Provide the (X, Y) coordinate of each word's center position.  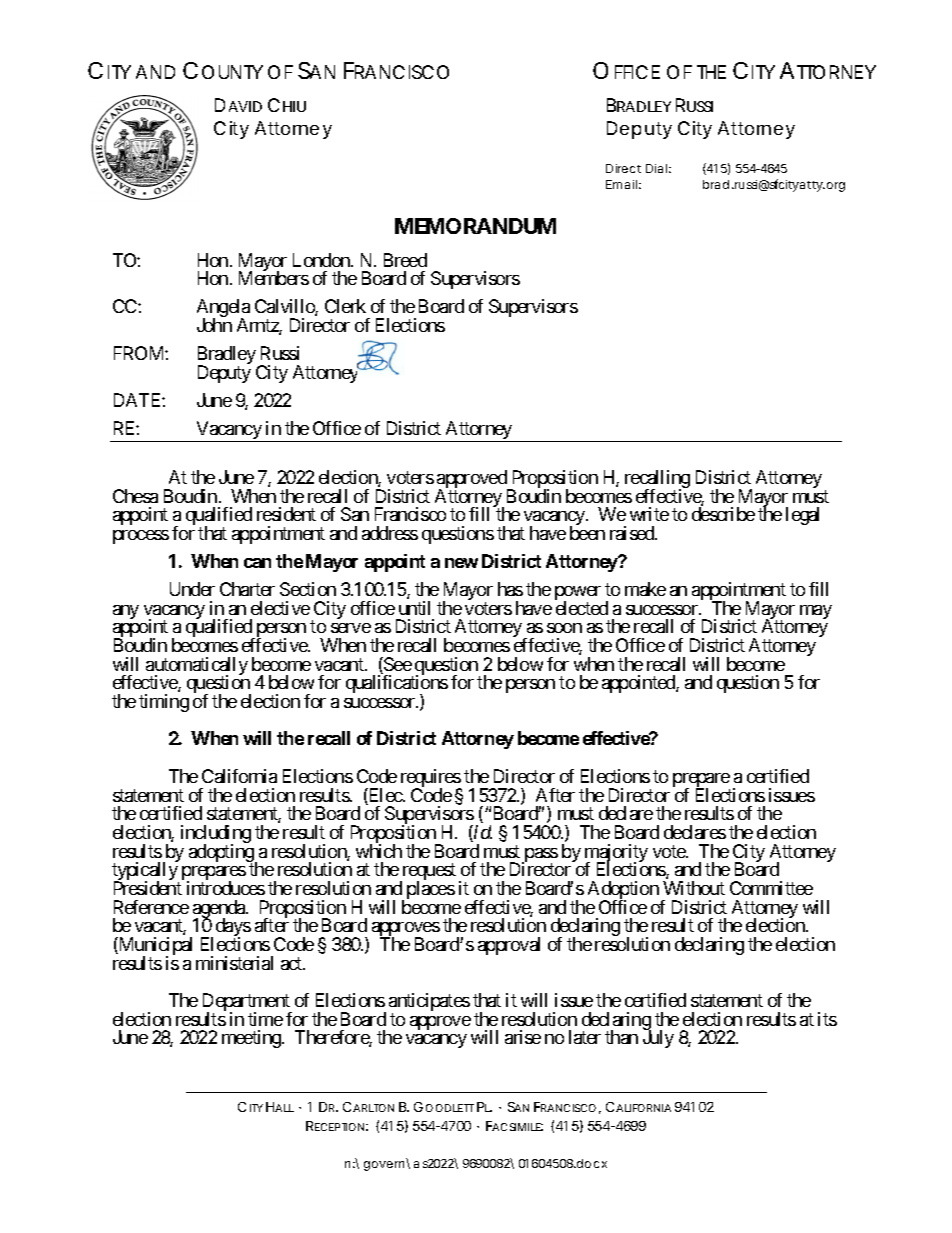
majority (616, 854)
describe (723, 514)
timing (164, 703)
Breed (405, 260)
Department (247, 1003)
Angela (223, 309)
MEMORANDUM (475, 226)
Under (192, 589)
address (390, 533)
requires (431, 779)
